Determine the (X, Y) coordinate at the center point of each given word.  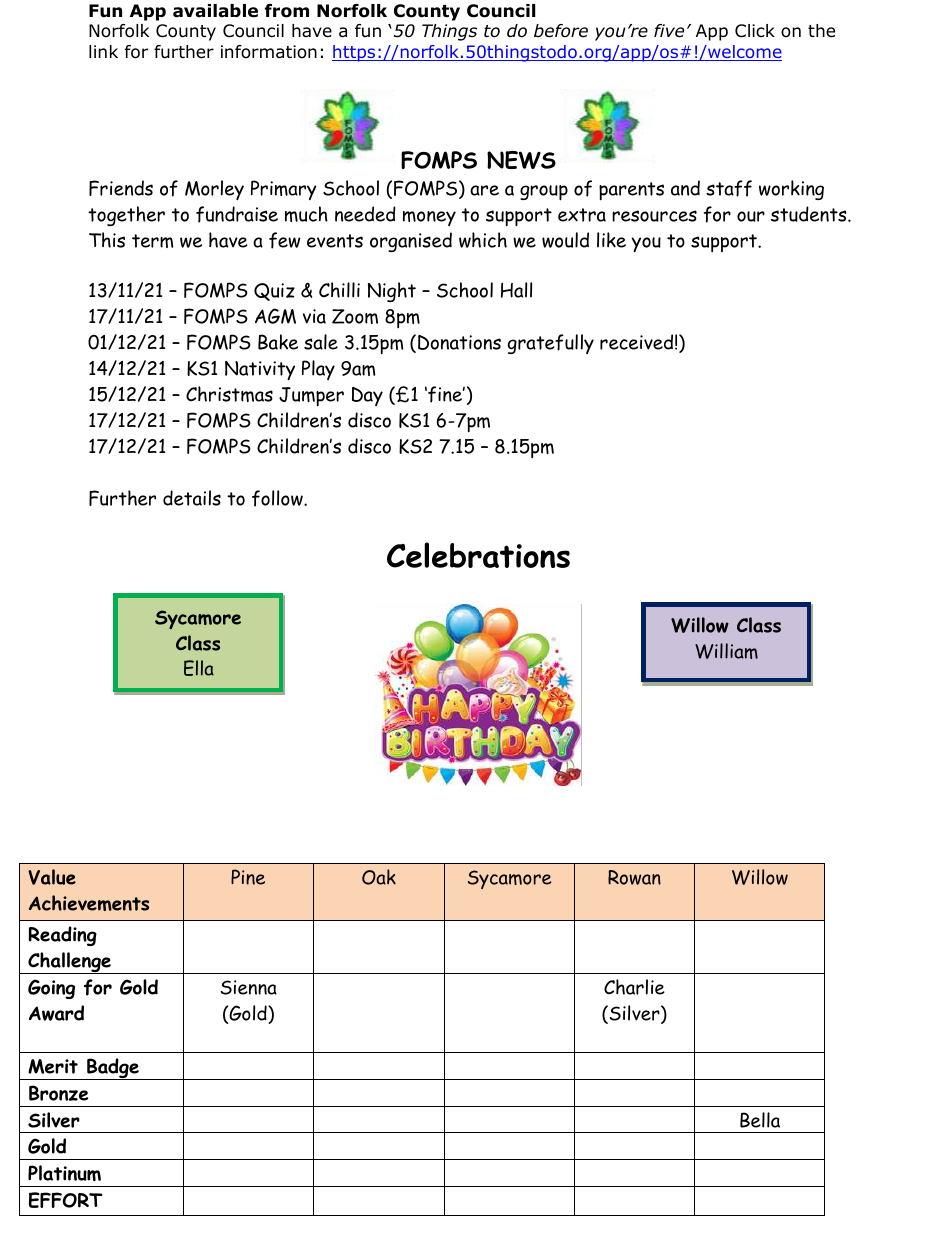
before (561, 31)
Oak (379, 877)
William (726, 651)
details (192, 498)
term (153, 241)
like (611, 240)
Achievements (89, 903)
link (103, 51)
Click (755, 31)
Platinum (64, 1173)
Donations (459, 342)
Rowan (634, 877)
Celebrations (478, 555)
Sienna (249, 987)
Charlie (634, 987)
